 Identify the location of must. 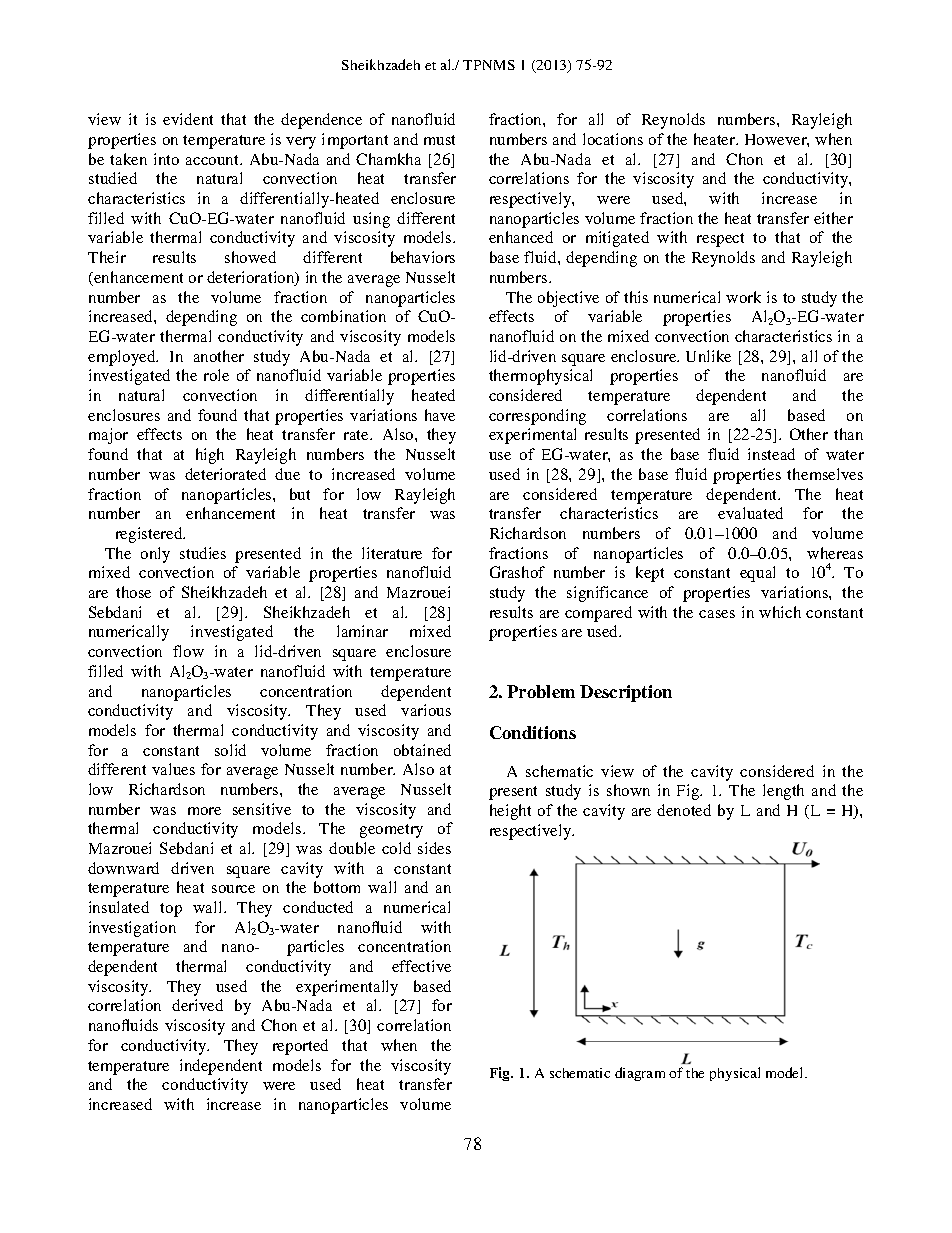
(439, 140).
